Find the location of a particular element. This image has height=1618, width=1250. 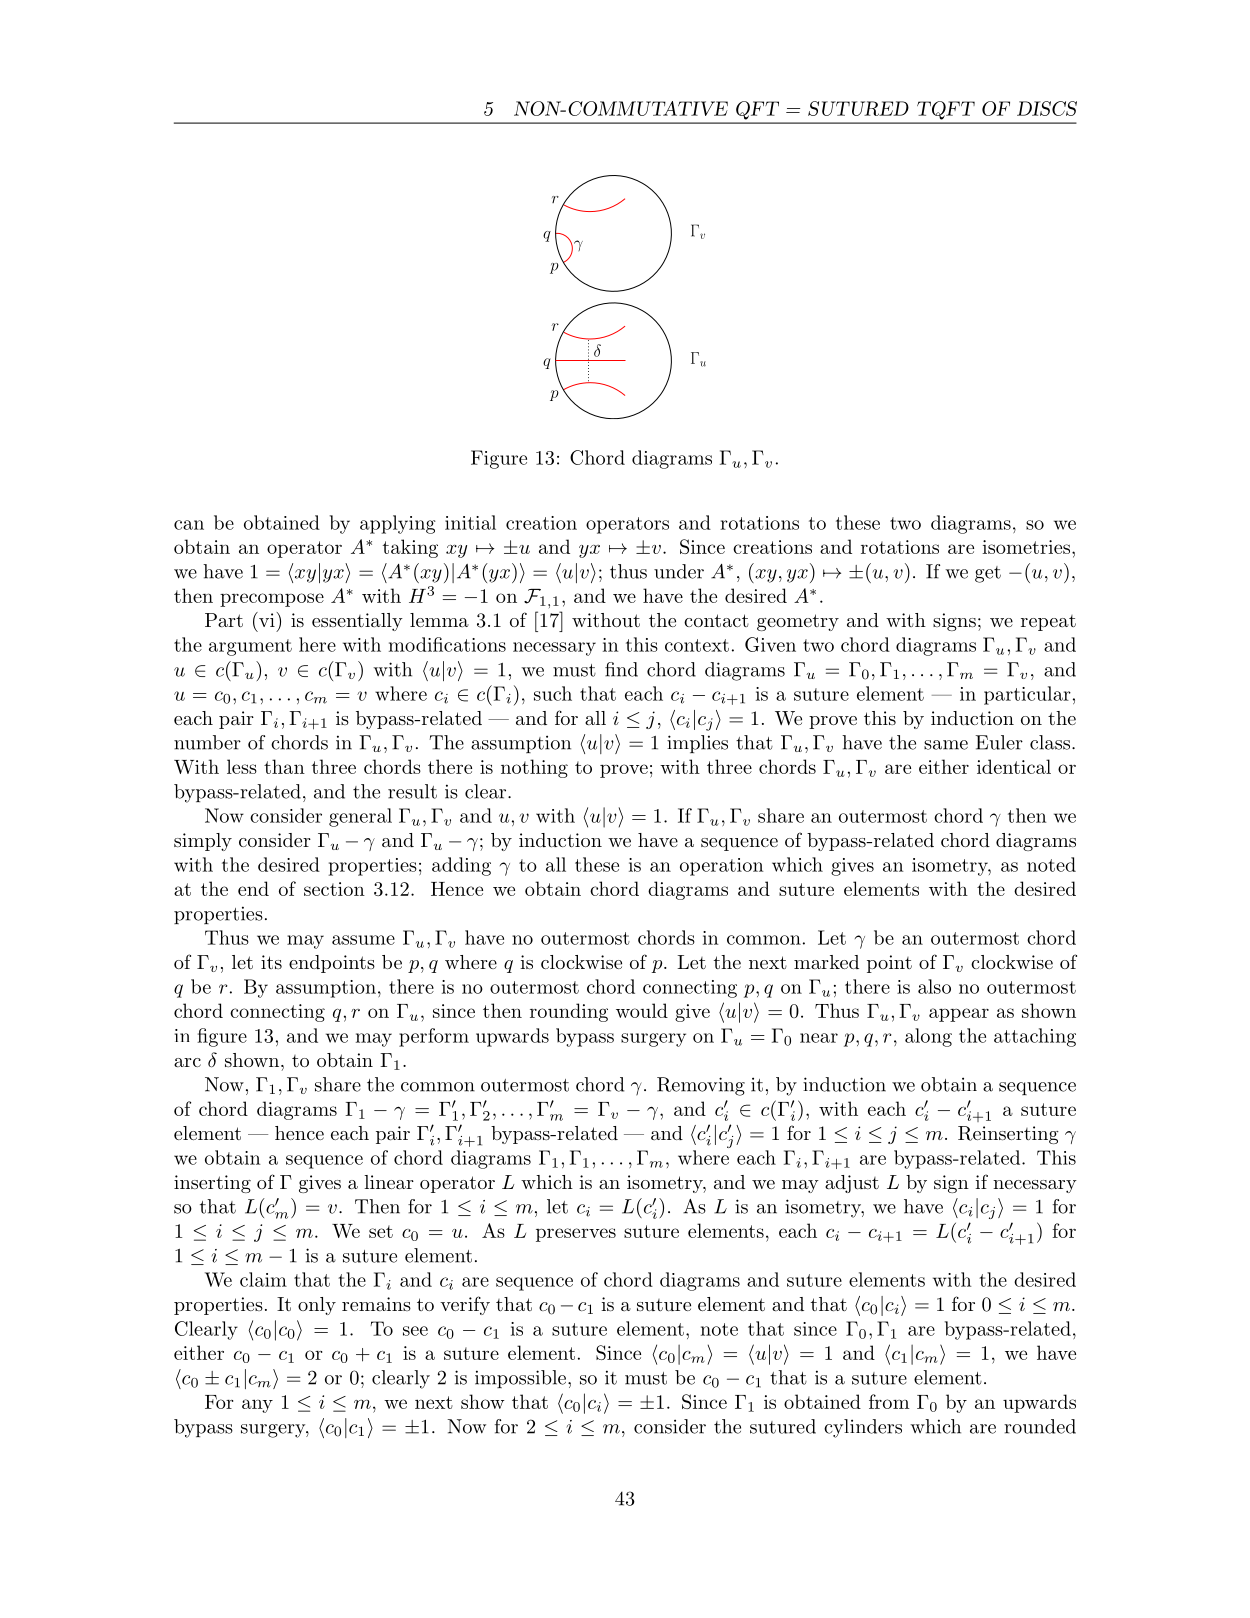

any is located at coordinates (257, 1406).
